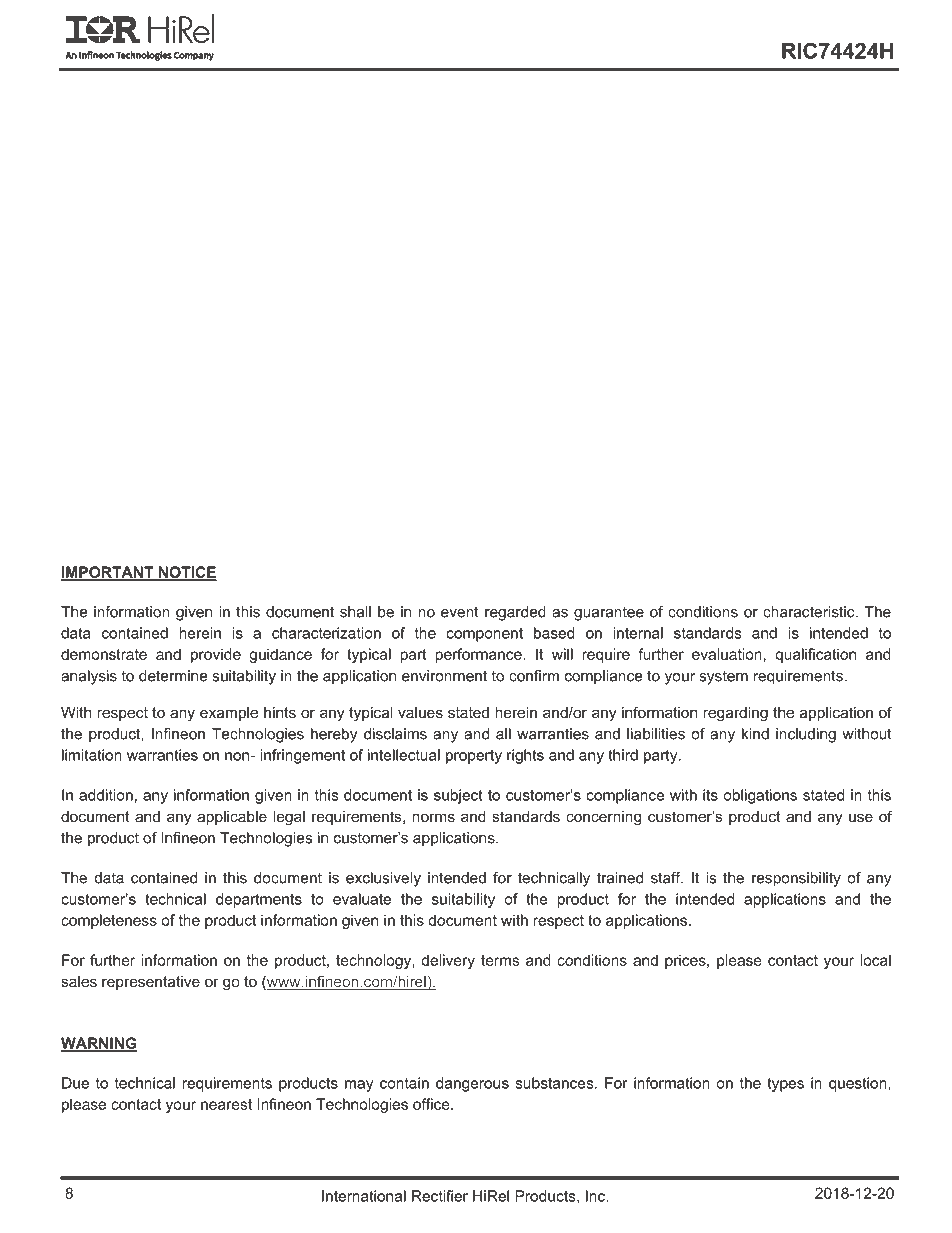 This screenshot has width=952, height=1233. What do you see at coordinates (785, 1085) in the screenshot?
I see `types` at bounding box center [785, 1085].
